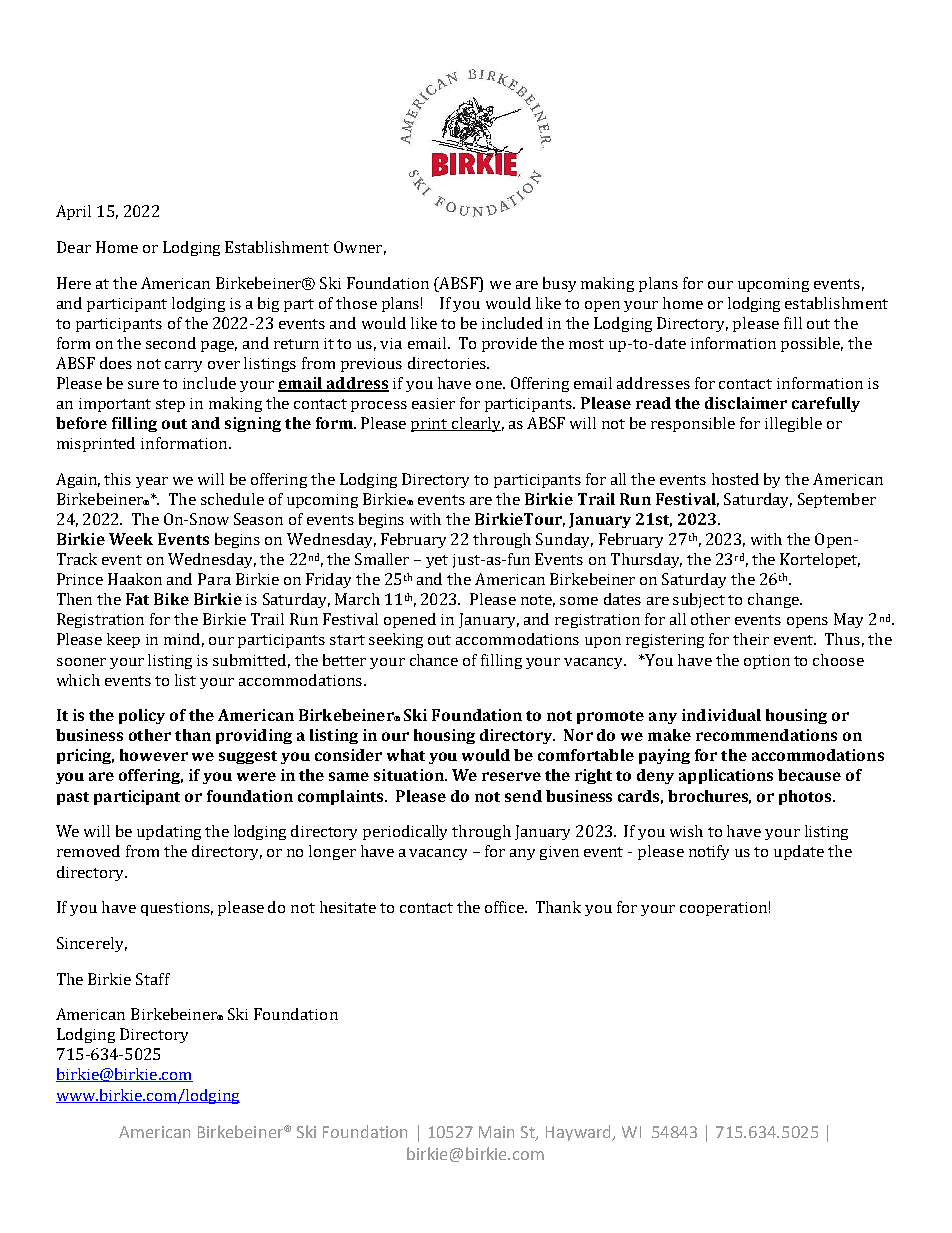  I want to click on yet, so click(437, 561).
